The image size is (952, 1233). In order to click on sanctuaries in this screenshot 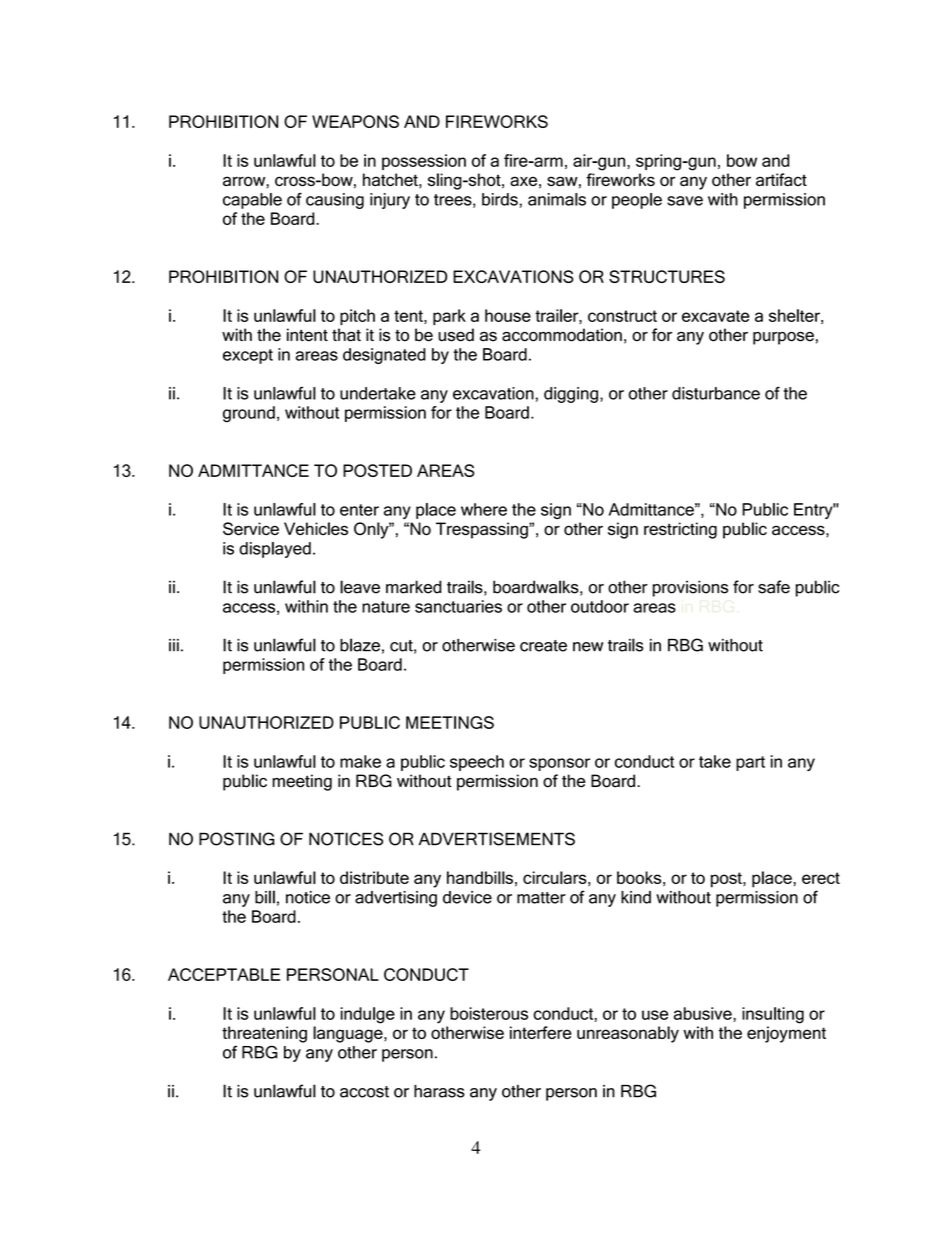, I will do `click(458, 606)`.
